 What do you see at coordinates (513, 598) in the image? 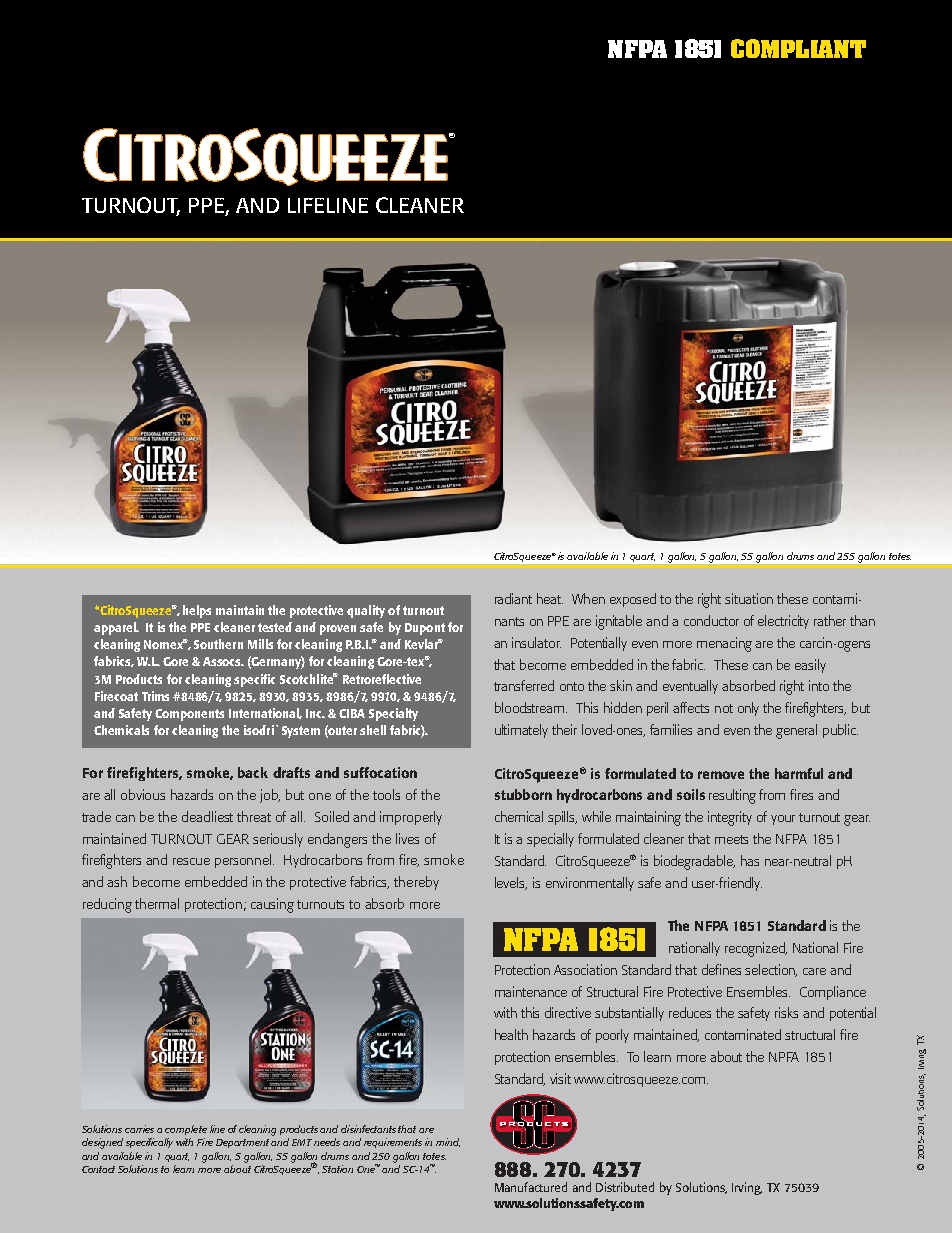
I see `radiant` at bounding box center [513, 598].
